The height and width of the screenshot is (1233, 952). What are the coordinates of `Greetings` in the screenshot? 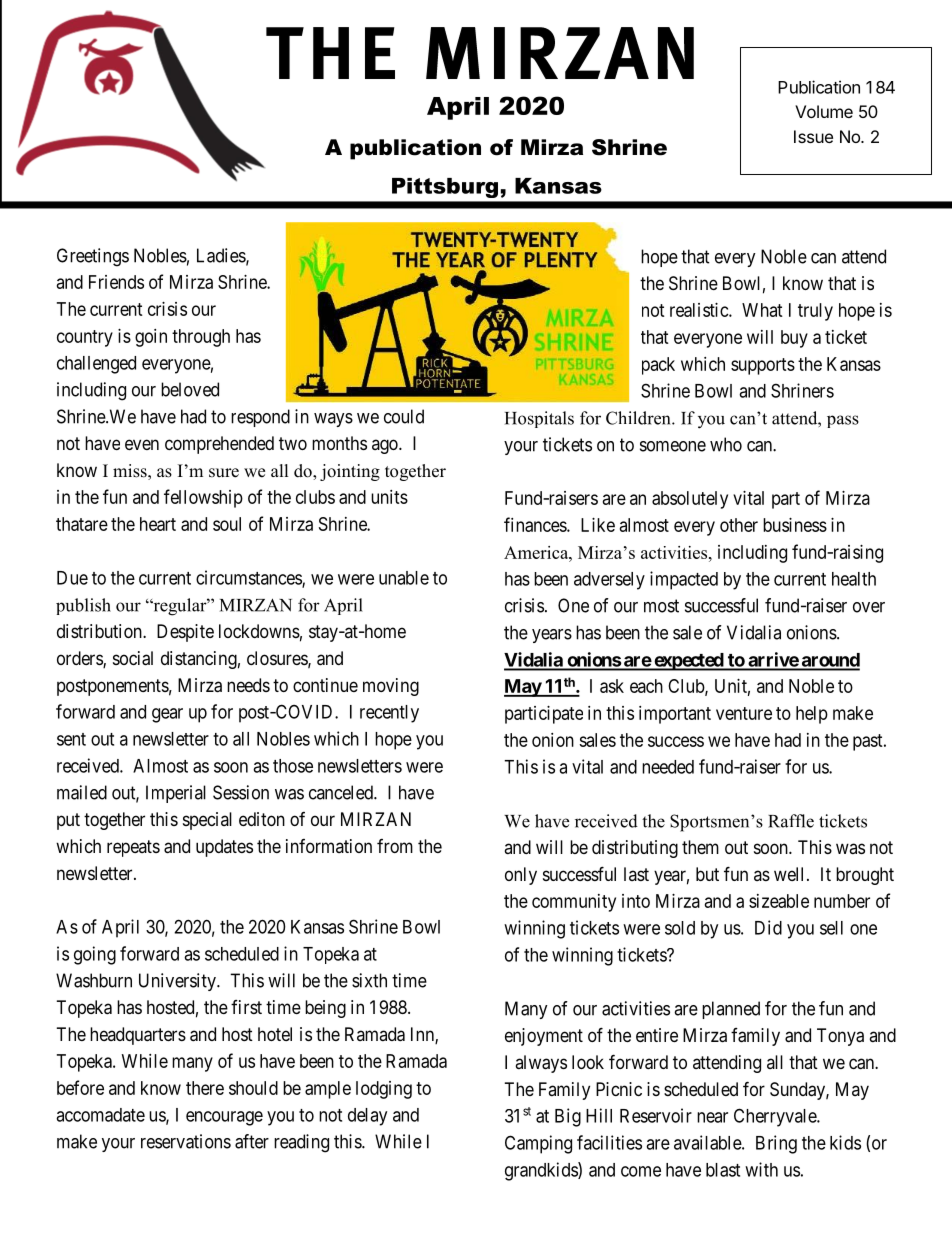 It's located at (93, 257).
